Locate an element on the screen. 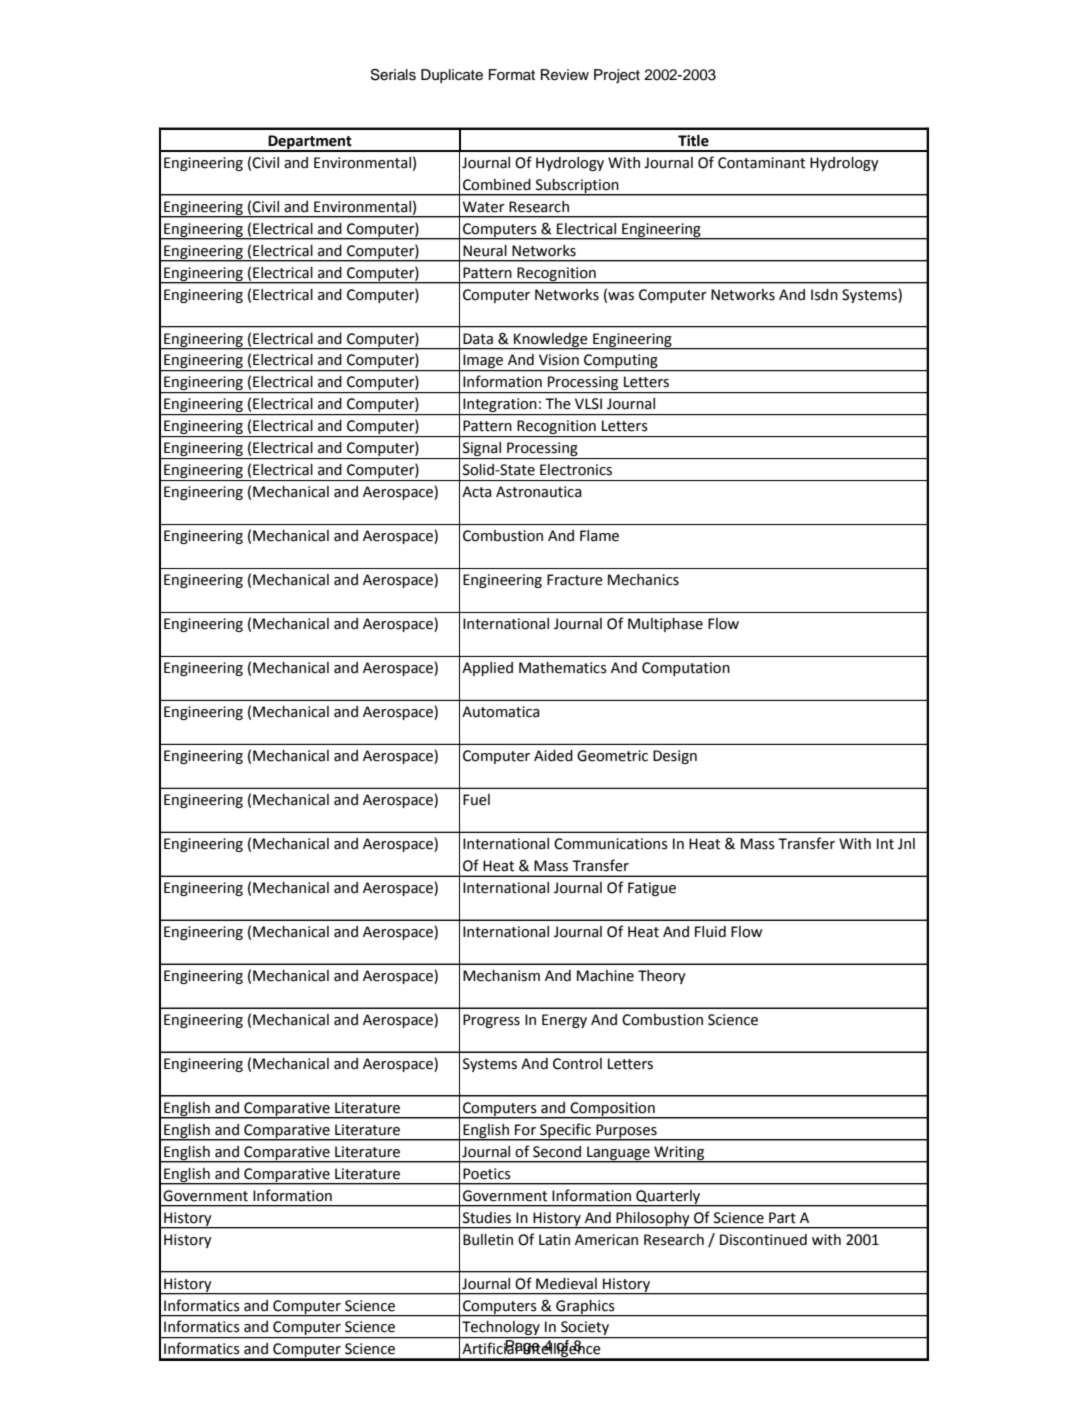  Contaminant is located at coordinates (761, 163).
